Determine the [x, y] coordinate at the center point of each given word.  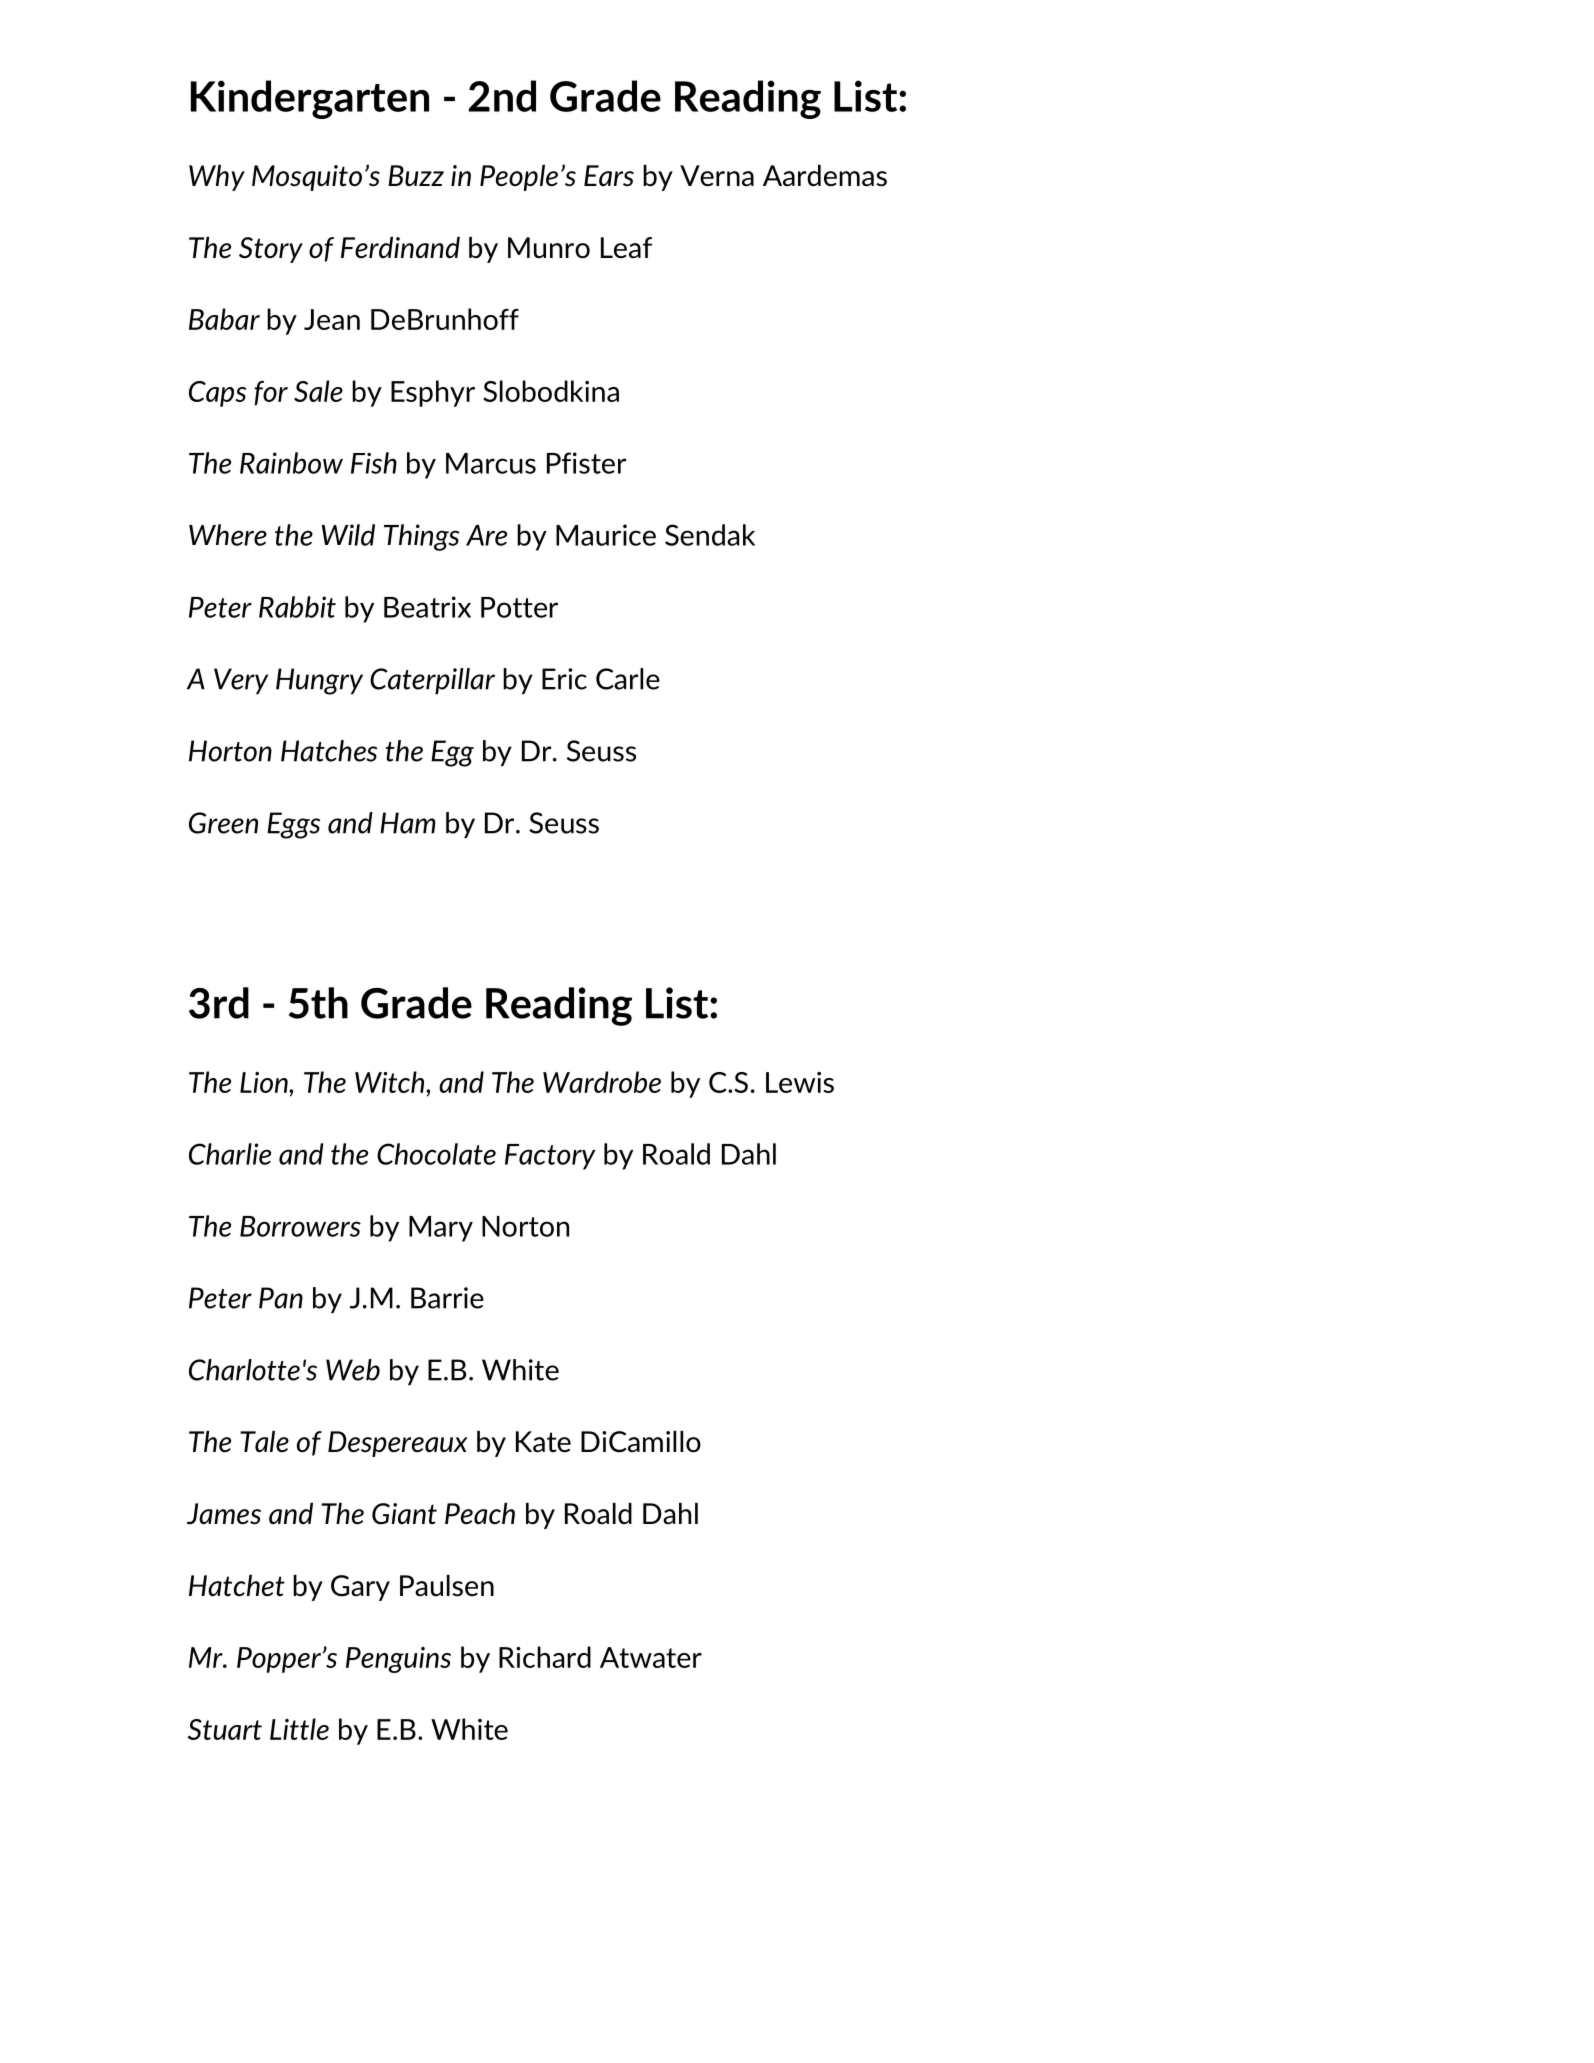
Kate [543, 1442]
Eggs [293, 825]
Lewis [800, 1082]
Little [299, 1729]
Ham [408, 823]
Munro [549, 248]
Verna [717, 175]
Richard [545, 1657]
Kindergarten [310, 99]
